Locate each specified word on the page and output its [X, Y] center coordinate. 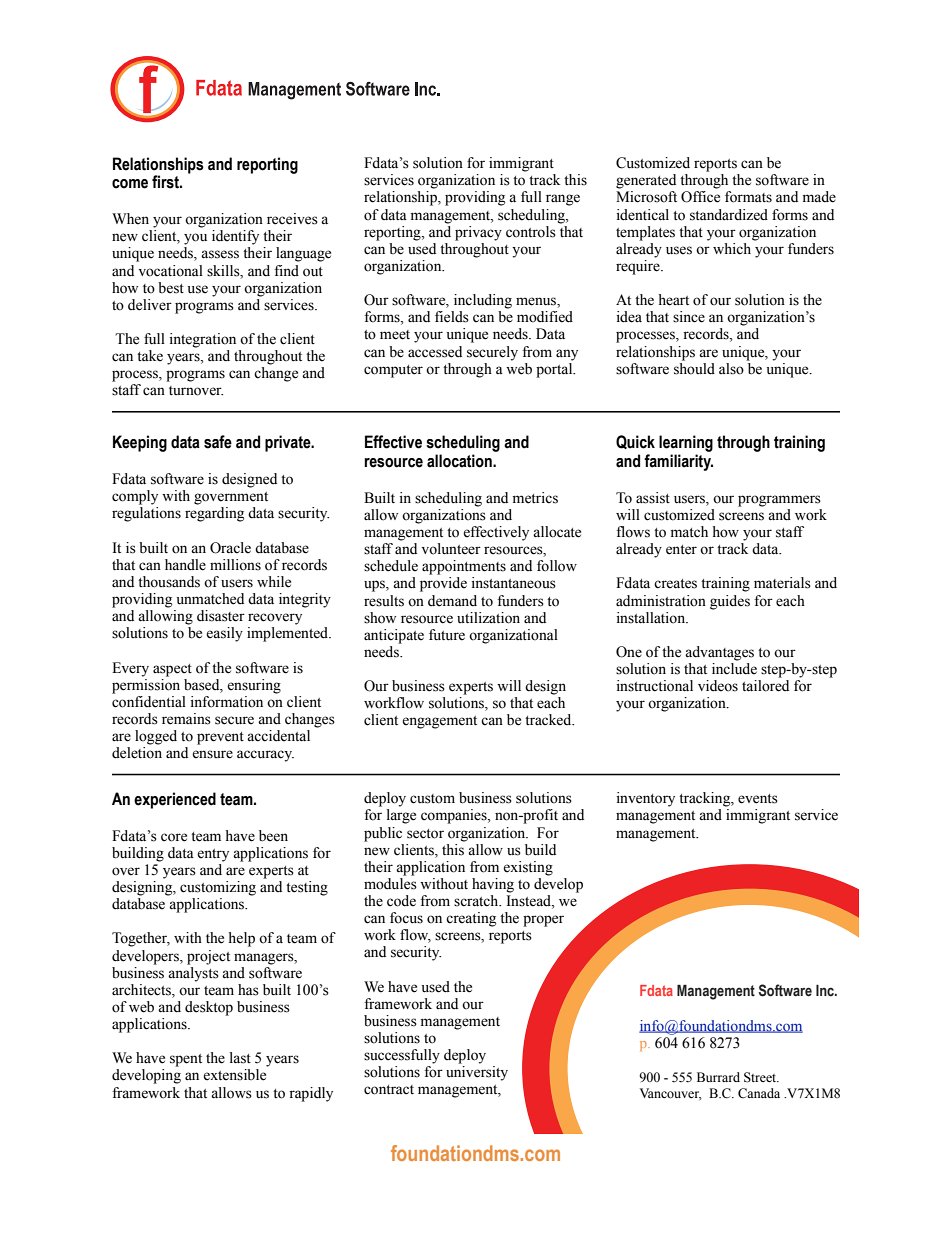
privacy [478, 233]
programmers [779, 501]
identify [235, 237]
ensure [212, 754]
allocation [460, 461]
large [401, 816]
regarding [214, 514]
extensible [234, 1075]
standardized [729, 215]
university [477, 1073]
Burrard [718, 1077]
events [758, 799]
